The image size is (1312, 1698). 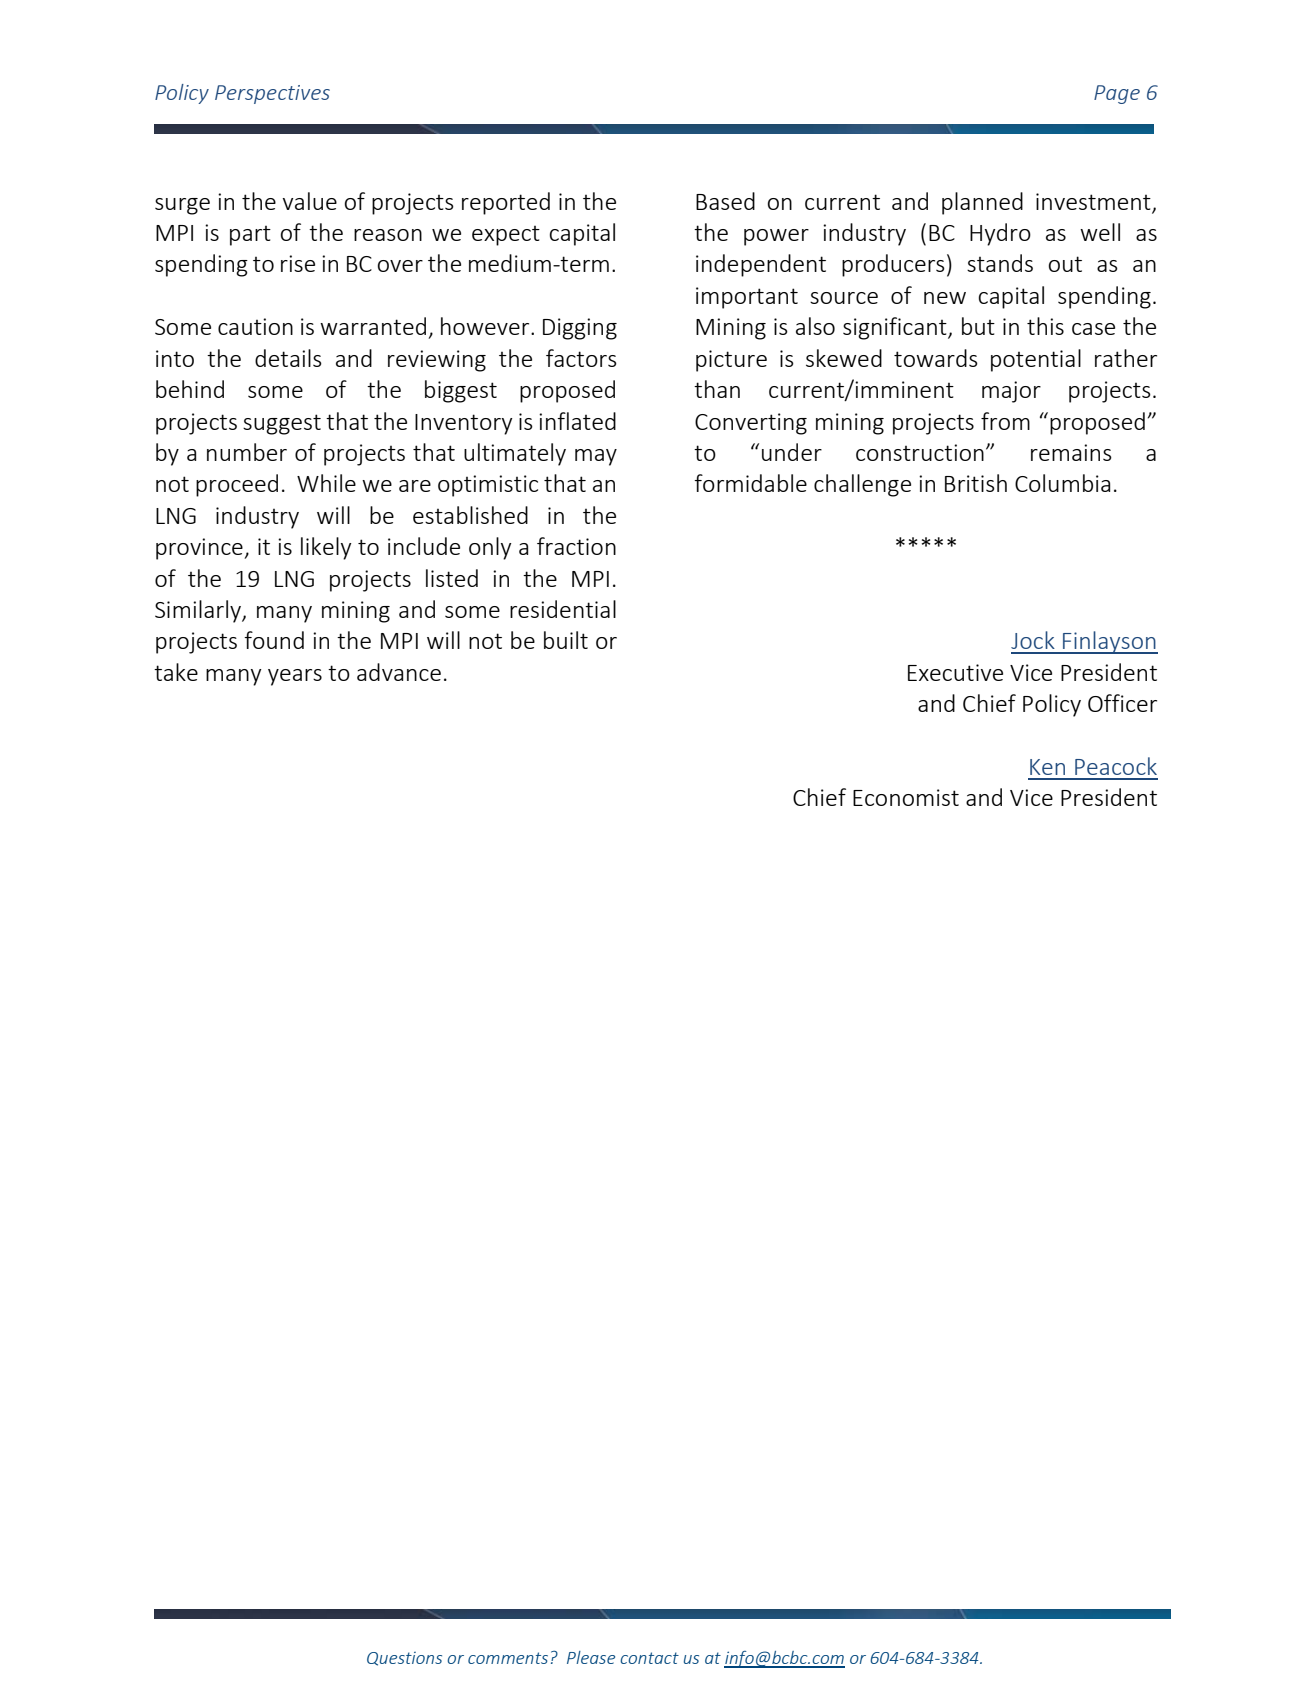 I want to click on comments, so click(x=508, y=1658).
